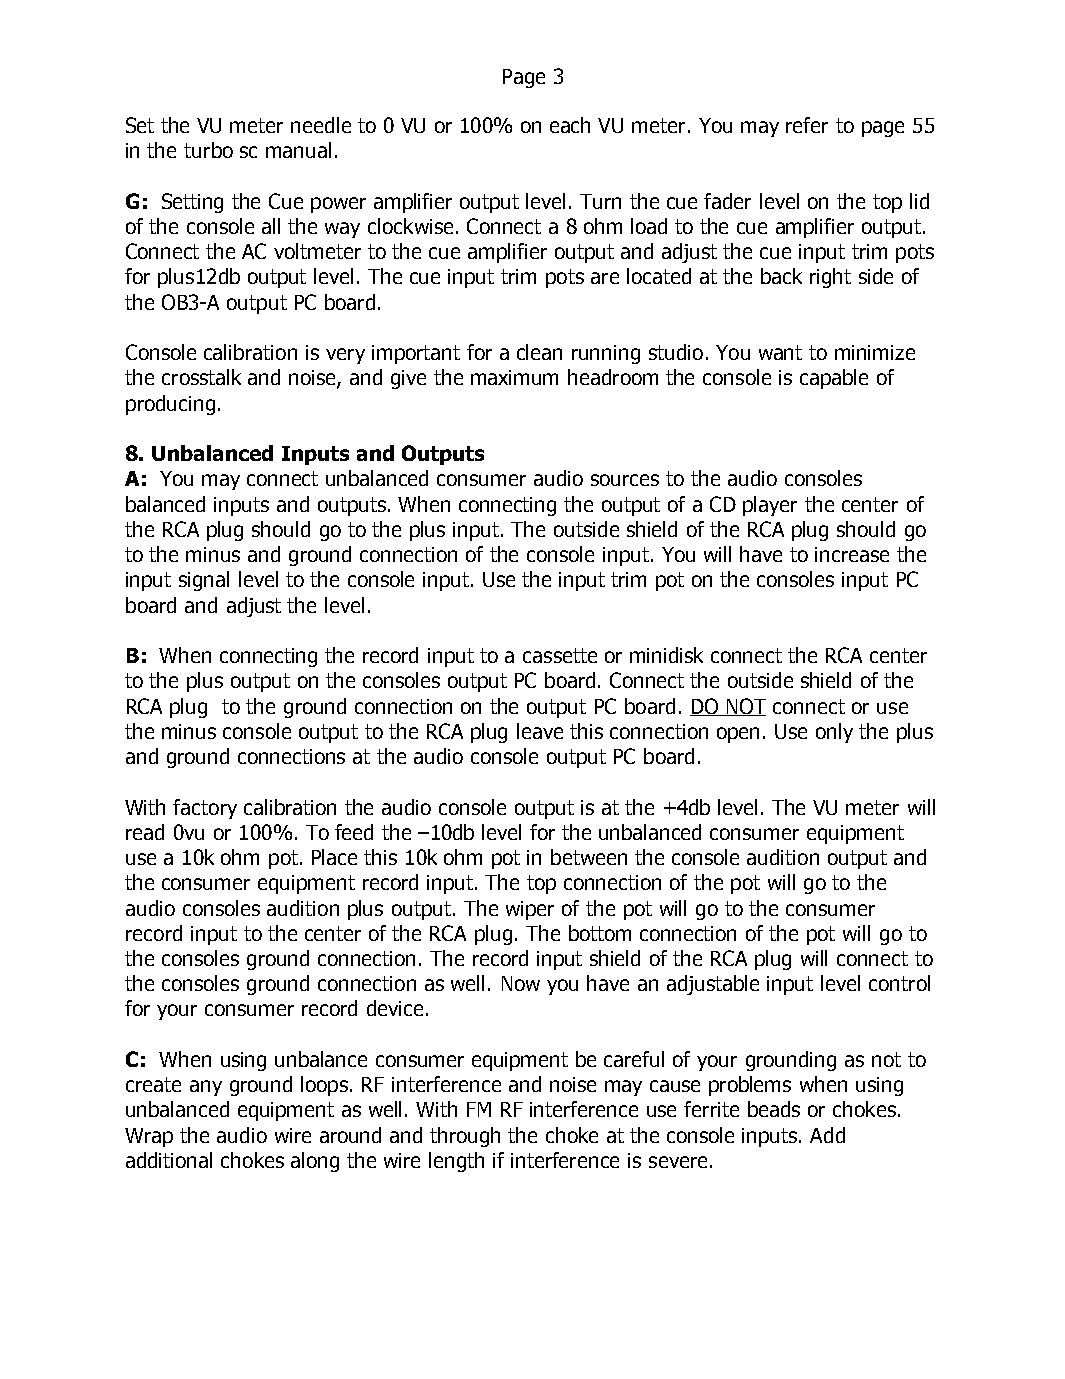 The width and height of the image is (1065, 1379). I want to click on each, so click(570, 125).
